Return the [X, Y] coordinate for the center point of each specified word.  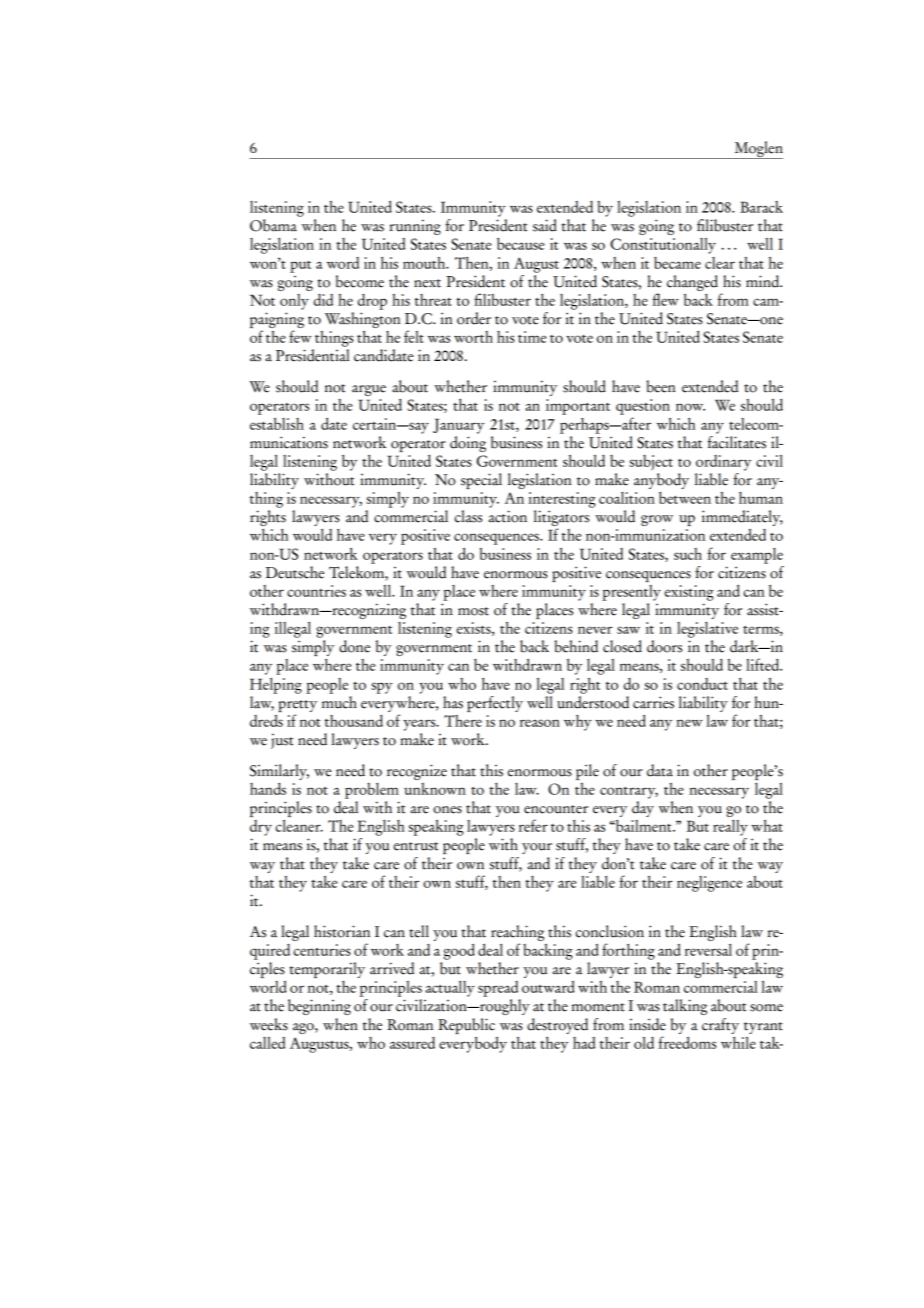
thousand [354, 721]
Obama [273, 225]
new [689, 723]
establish [277, 423]
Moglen [757, 150]
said [545, 225]
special [481, 481]
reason [539, 723]
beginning [319, 1007]
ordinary [723, 463]
